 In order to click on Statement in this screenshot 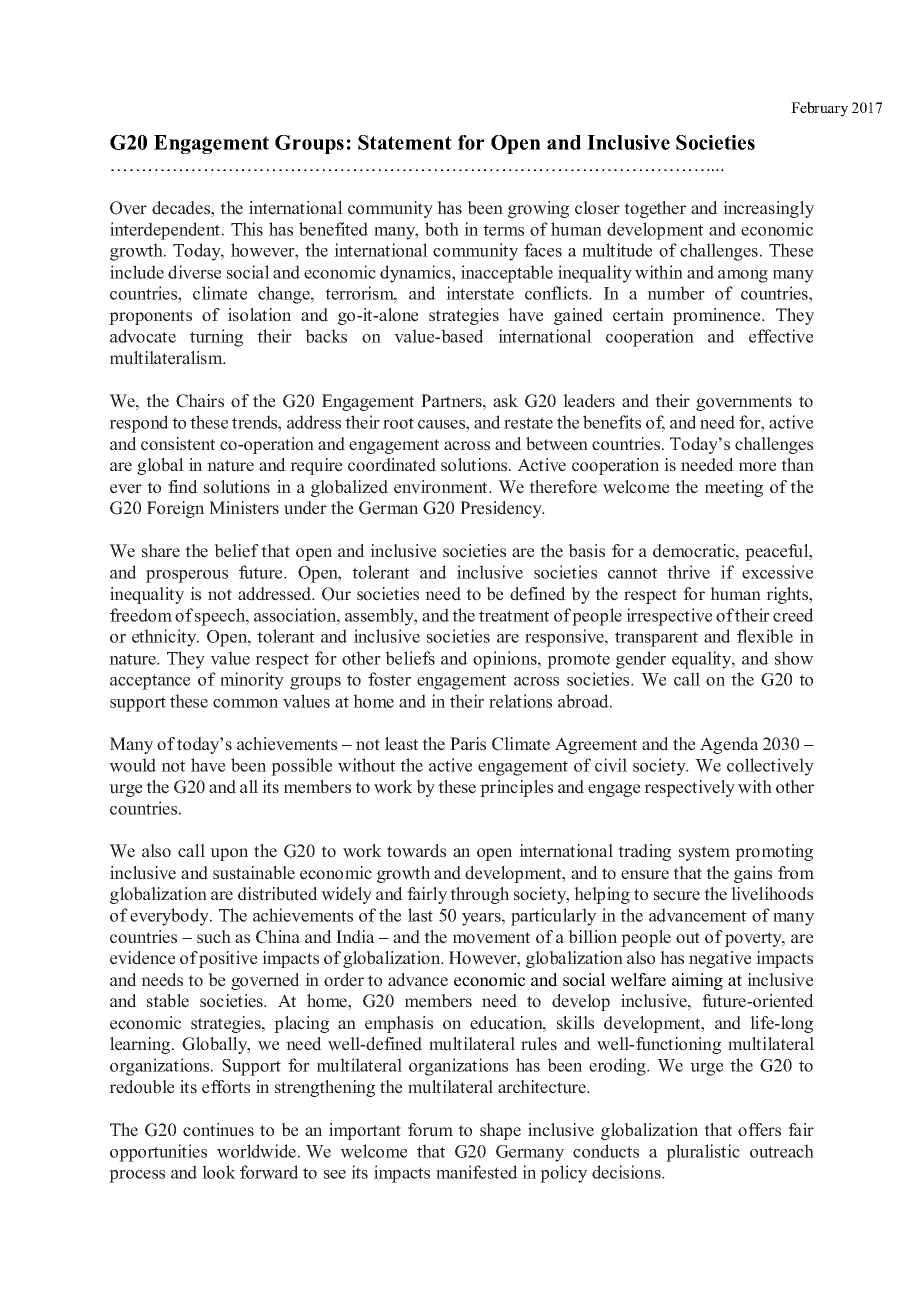, I will do `click(405, 142)`.
